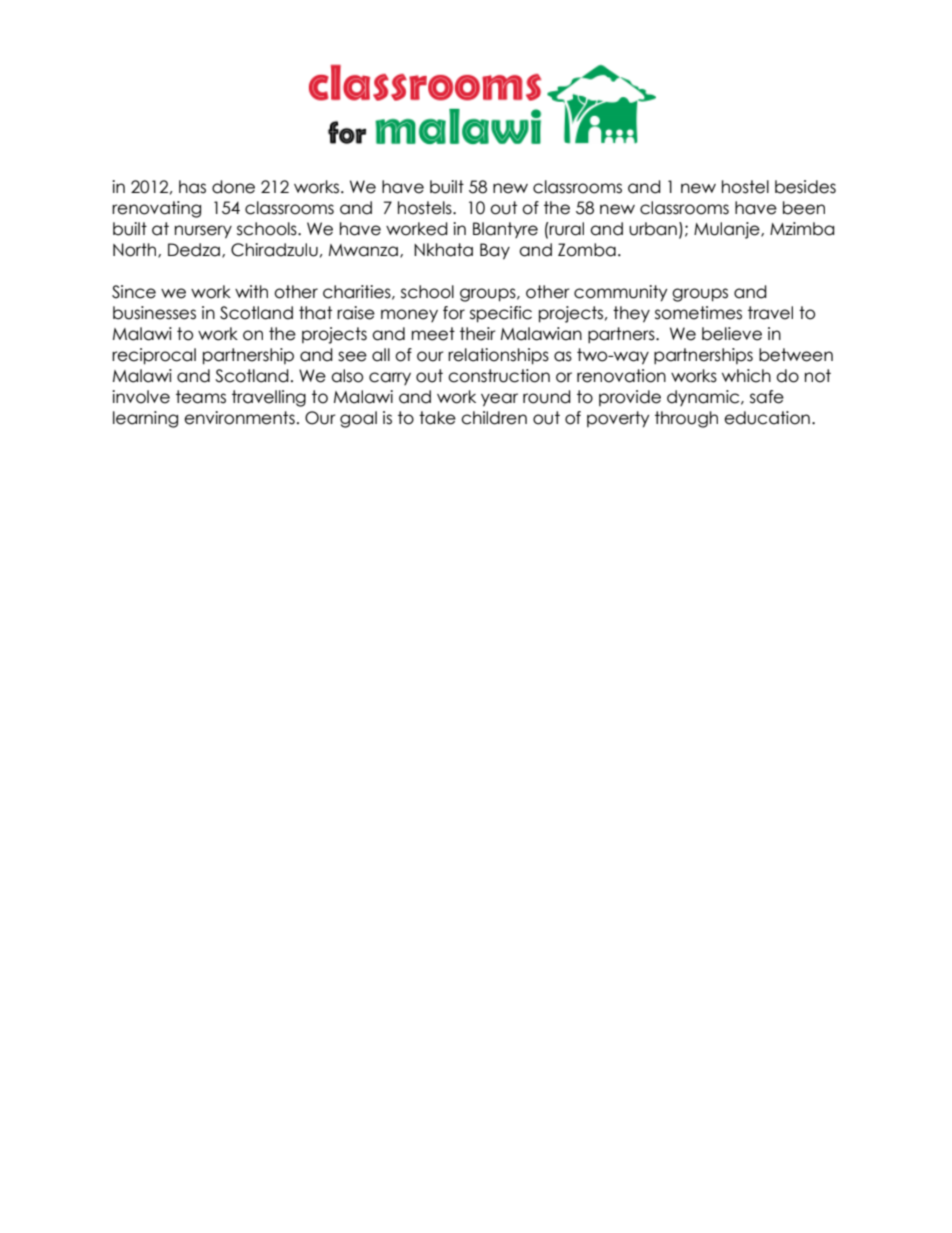 The image size is (952, 1233). I want to click on rural, so click(566, 229).
